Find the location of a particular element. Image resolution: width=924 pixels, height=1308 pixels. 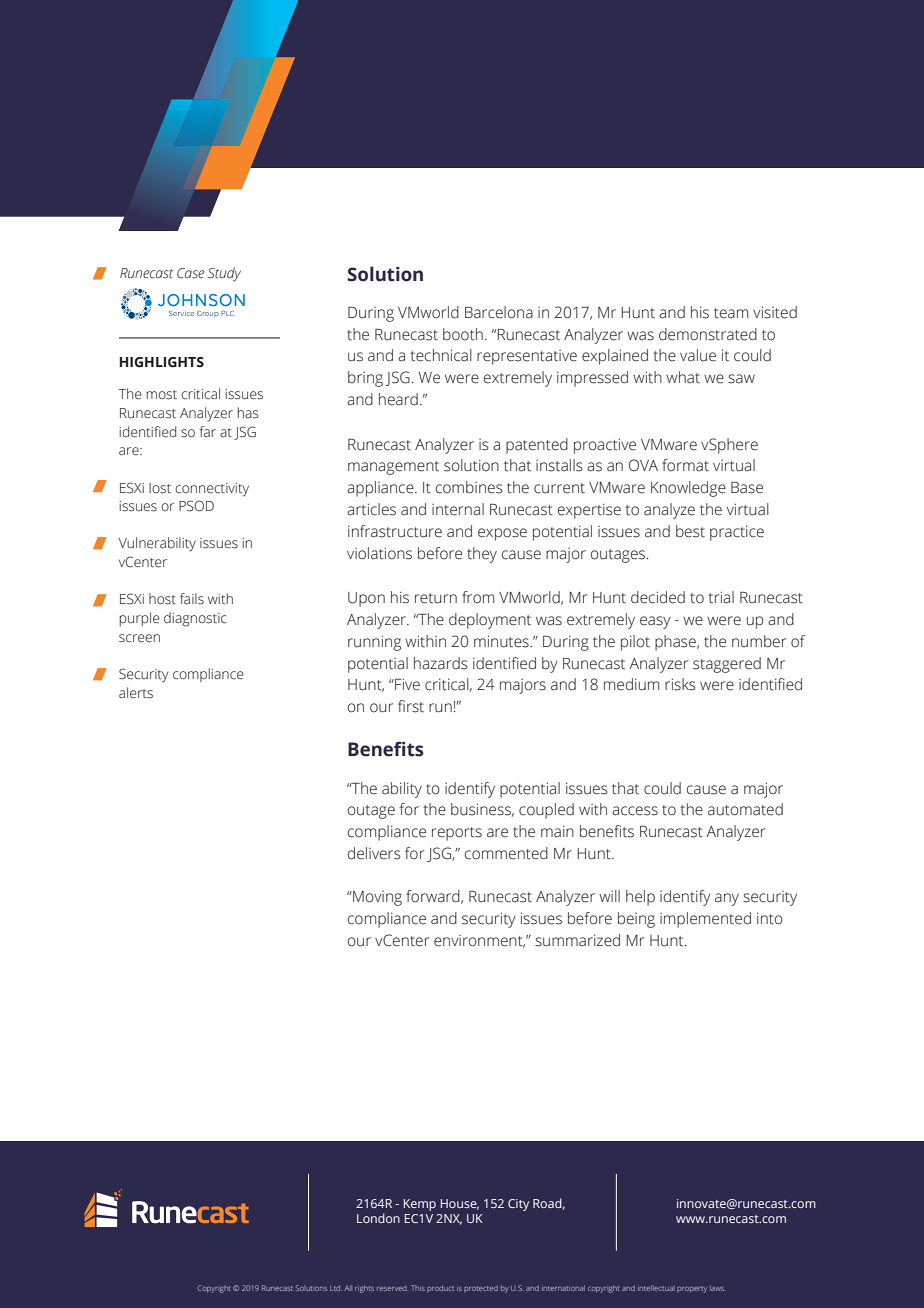

risks is located at coordinates (680, 684).
